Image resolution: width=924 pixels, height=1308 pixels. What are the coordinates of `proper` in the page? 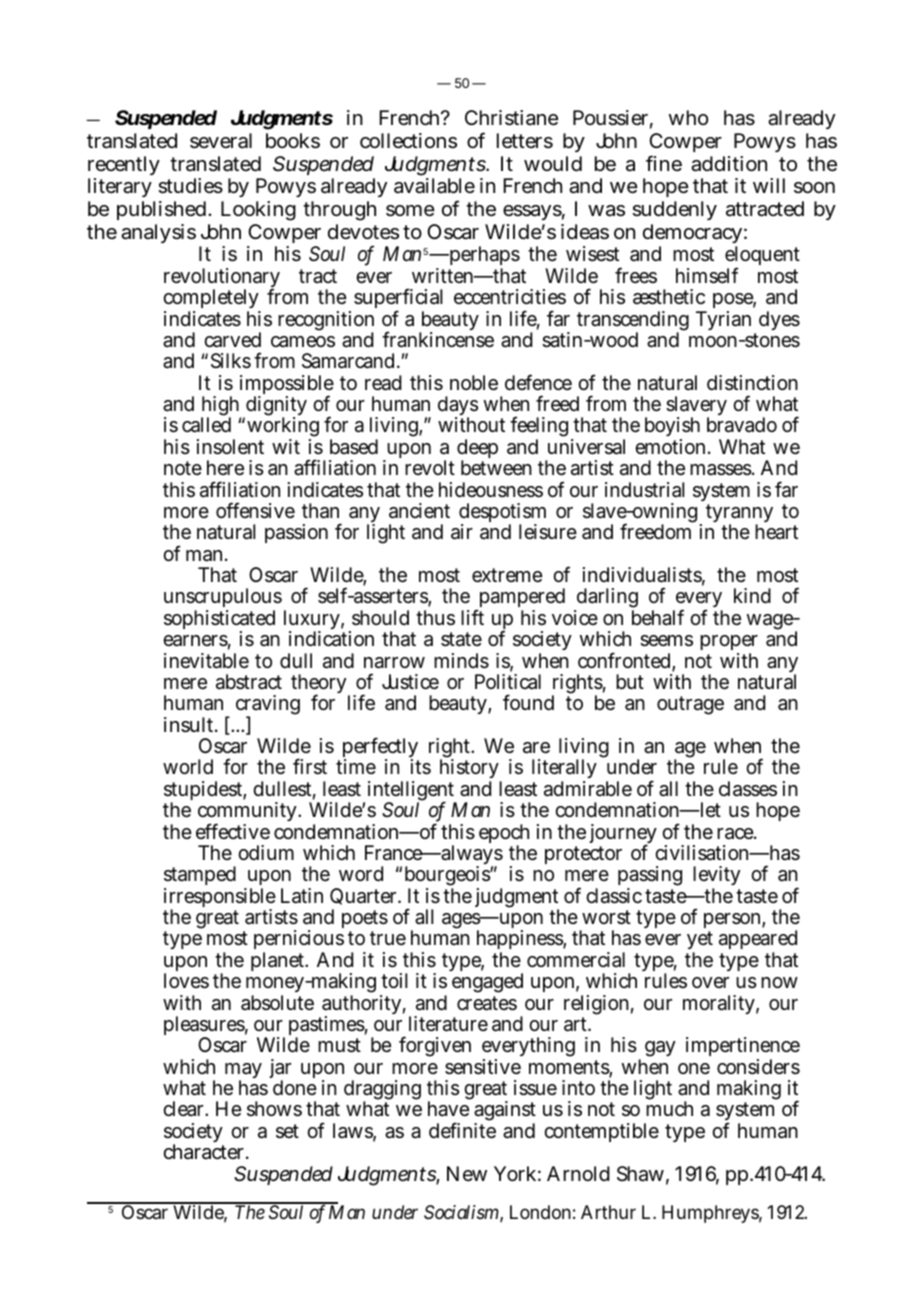 It's located at (729, 644).
